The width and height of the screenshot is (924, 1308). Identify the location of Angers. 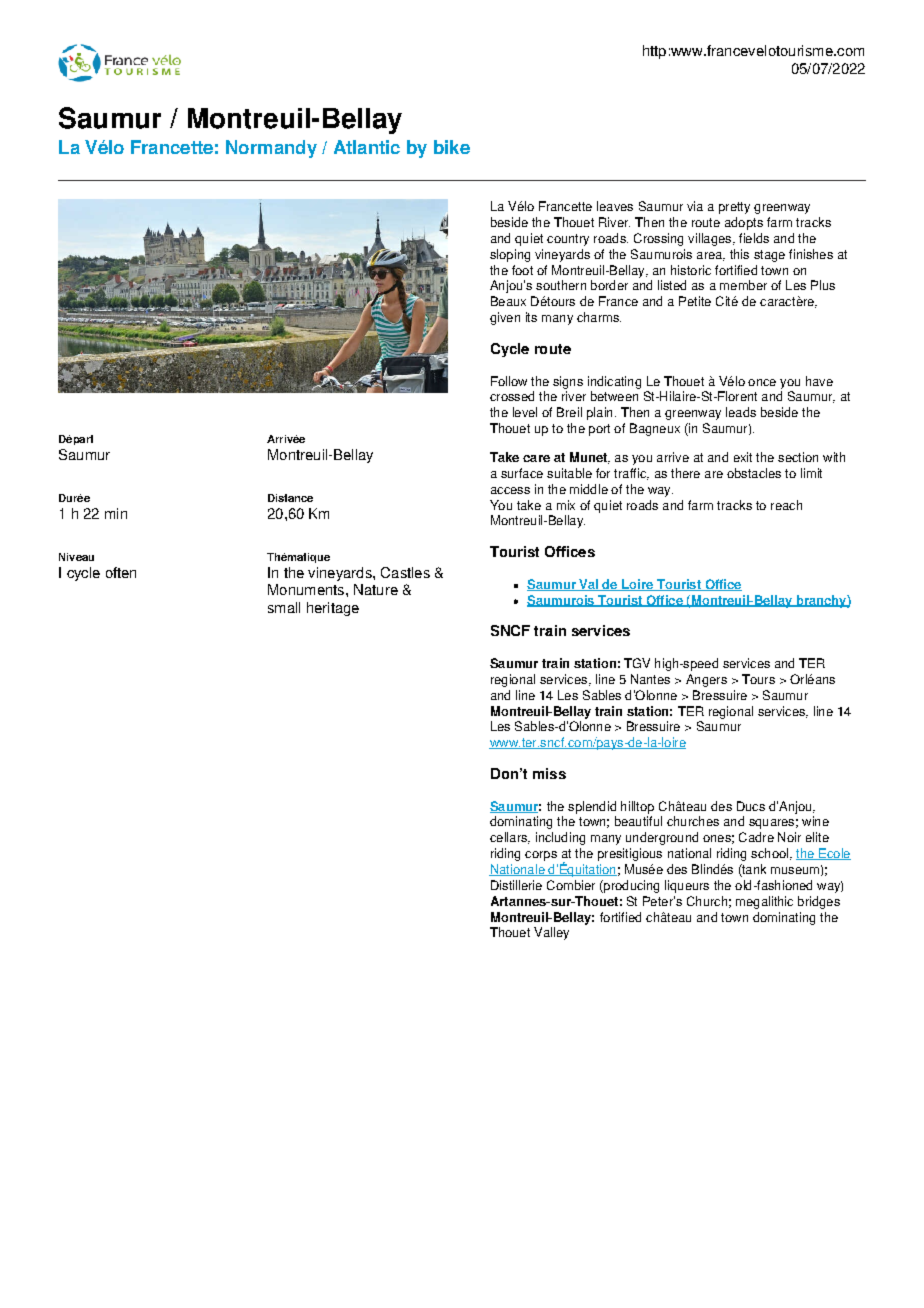
(706, 680).
